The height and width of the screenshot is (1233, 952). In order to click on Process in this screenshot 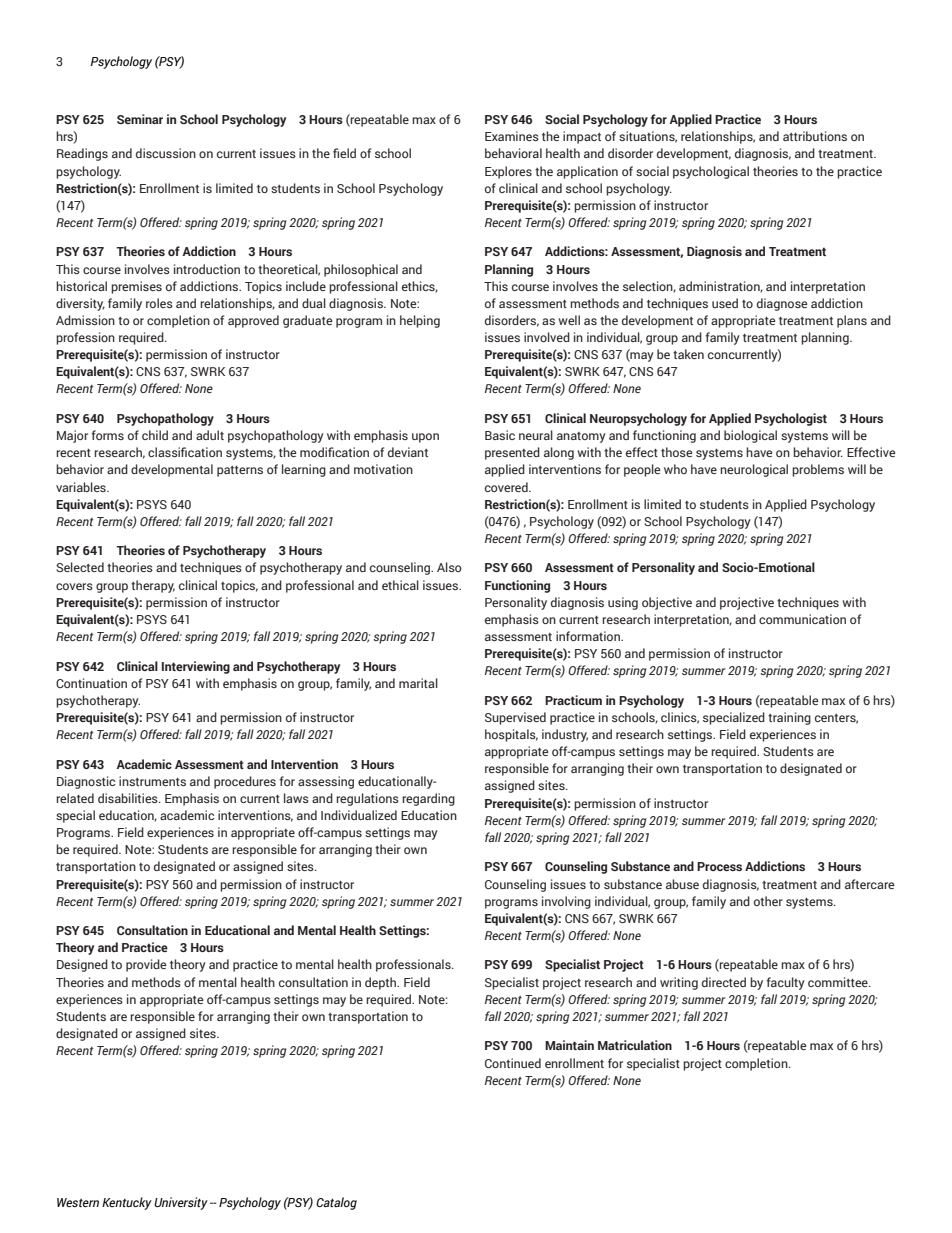, I will do `click(719, 866)`.
